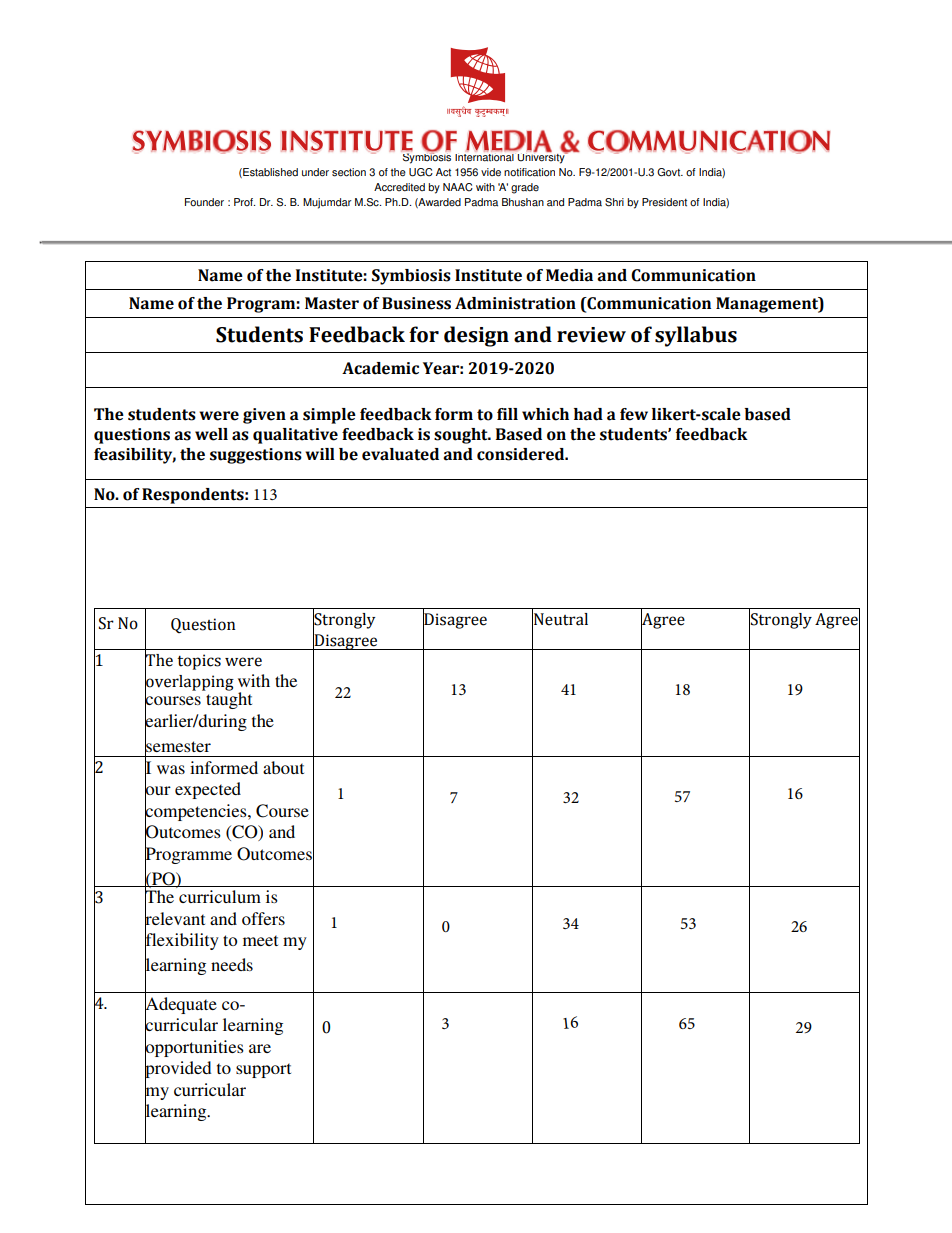 The width and height of the screenshot is (952, 1233). Describe the element at coordinates (634, 414) in the screenshot. I see `few` at that location.
